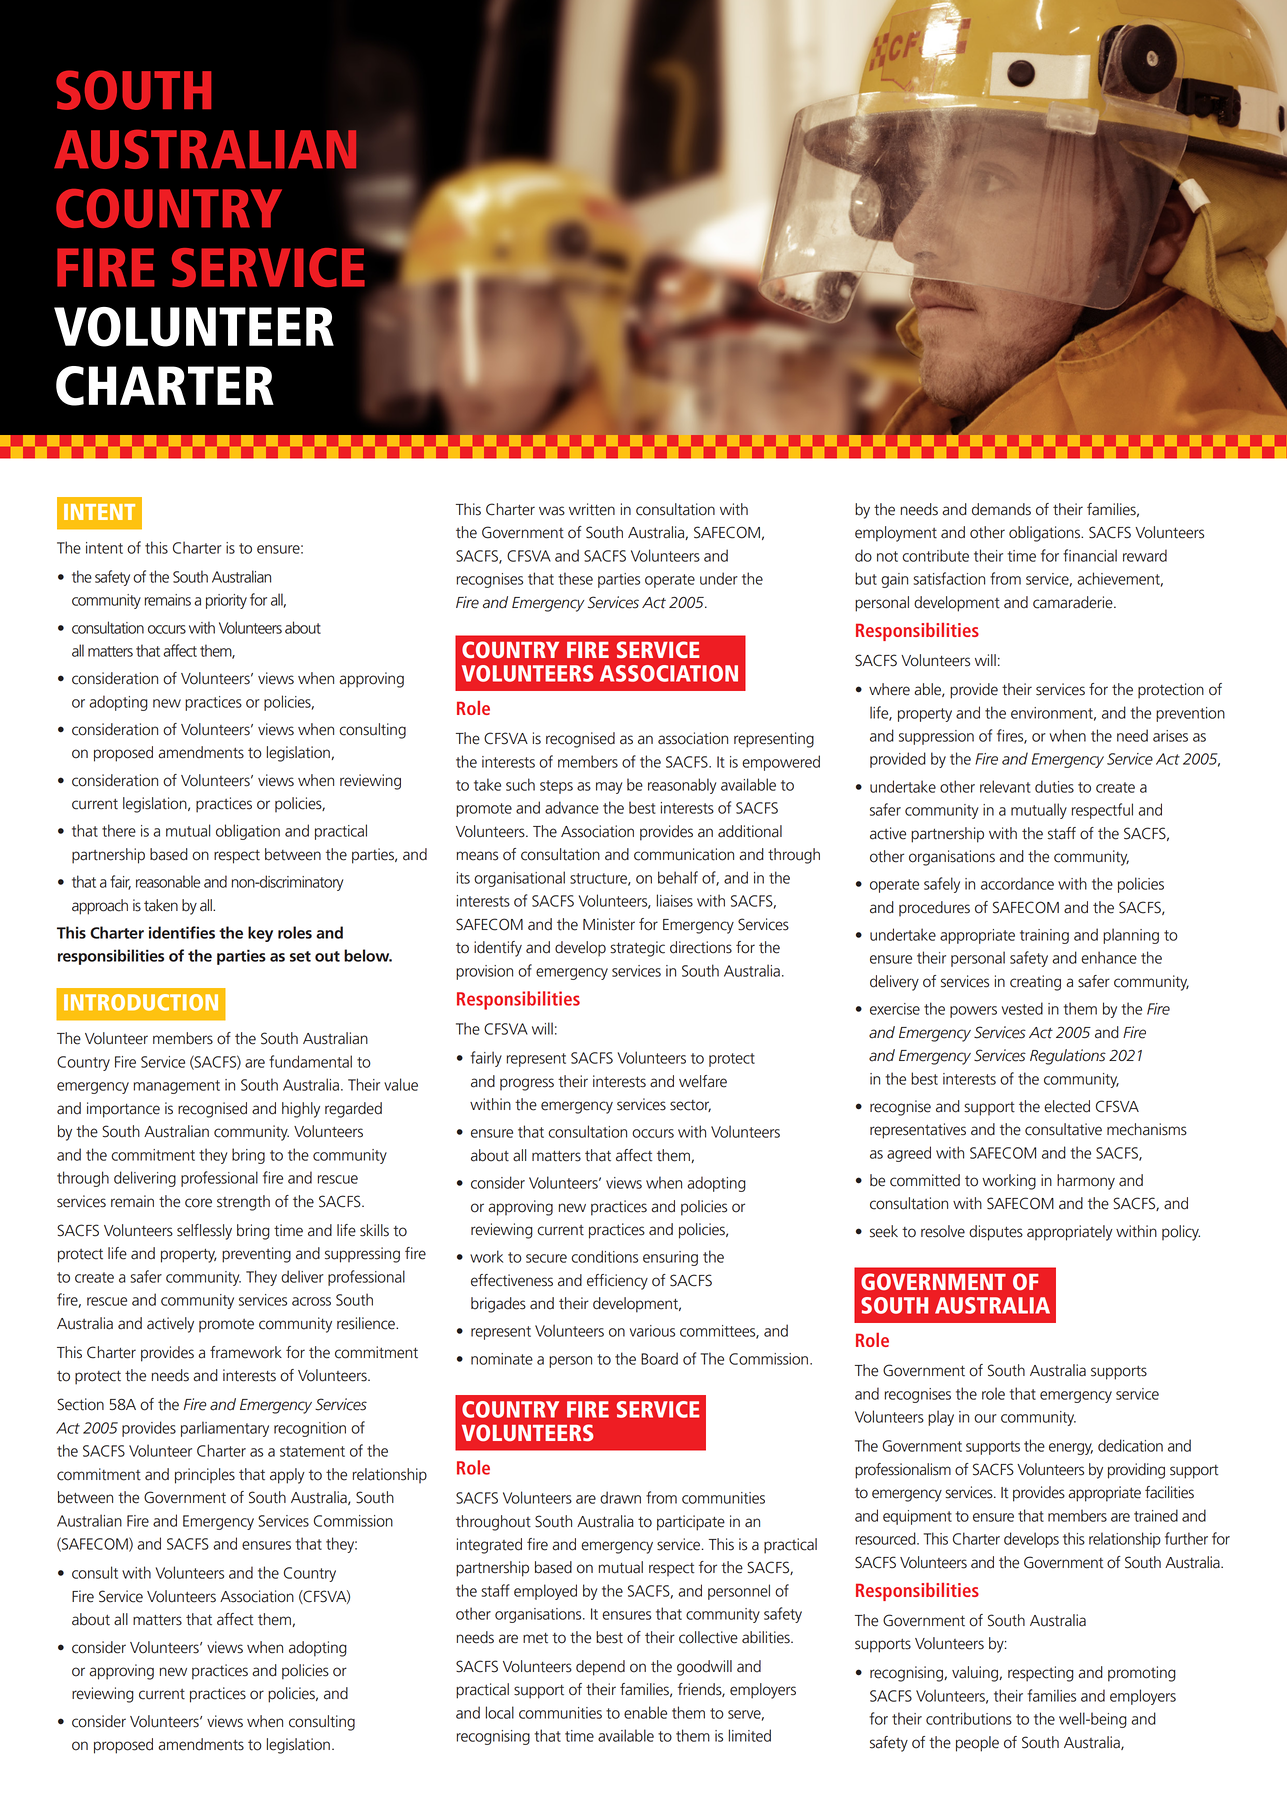 The height and width of the screenshot is (1820, 1287). What do you see at coordinates (1090, 555) in the screenshot?
I see `financial` at bounding box center [1090, 555].
